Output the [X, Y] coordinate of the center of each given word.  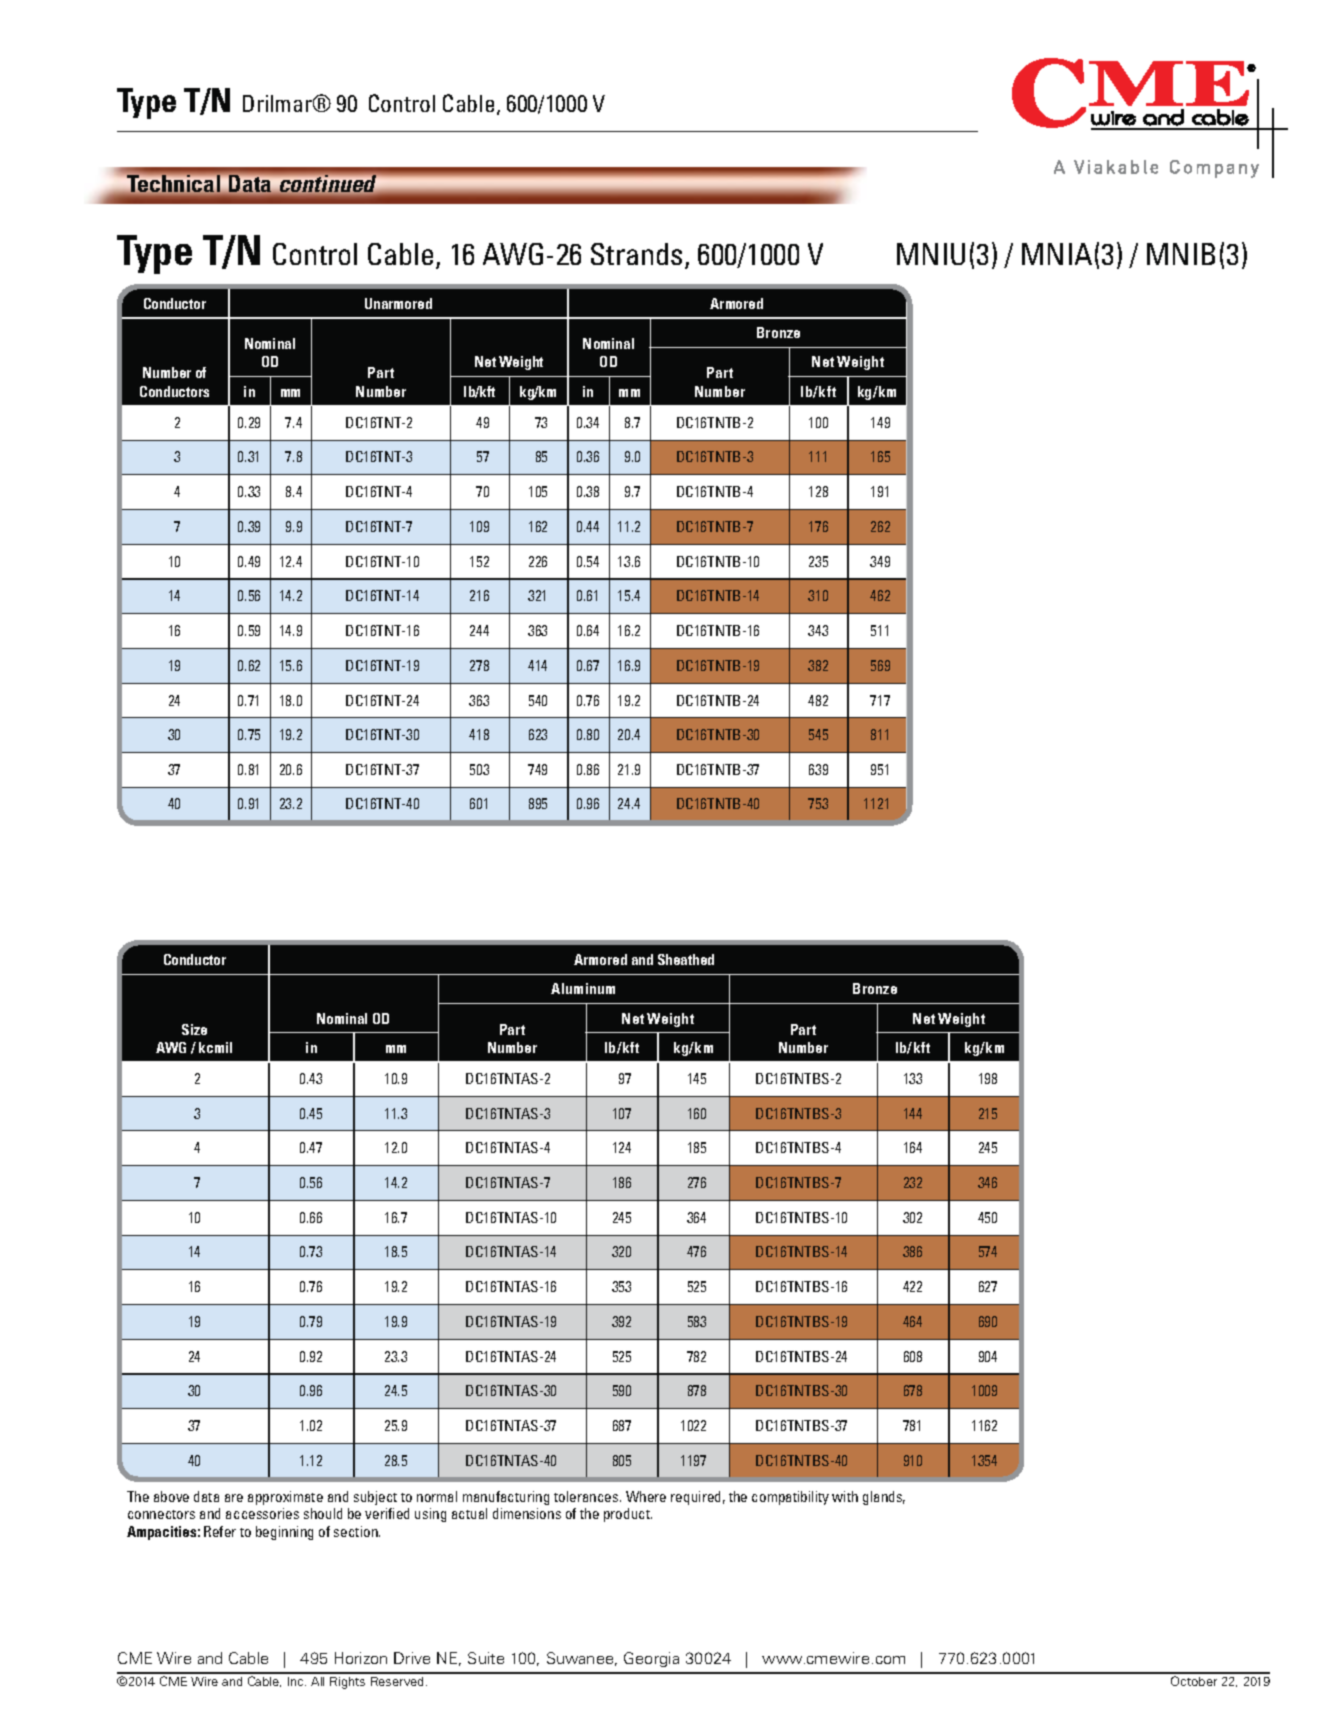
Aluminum [583, 988]
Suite [486, 1658]
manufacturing [506, 1498]
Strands [638, 255]
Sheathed [686, 959]
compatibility [790, 1498]
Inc [297, 1681]
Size [194, 1029]
